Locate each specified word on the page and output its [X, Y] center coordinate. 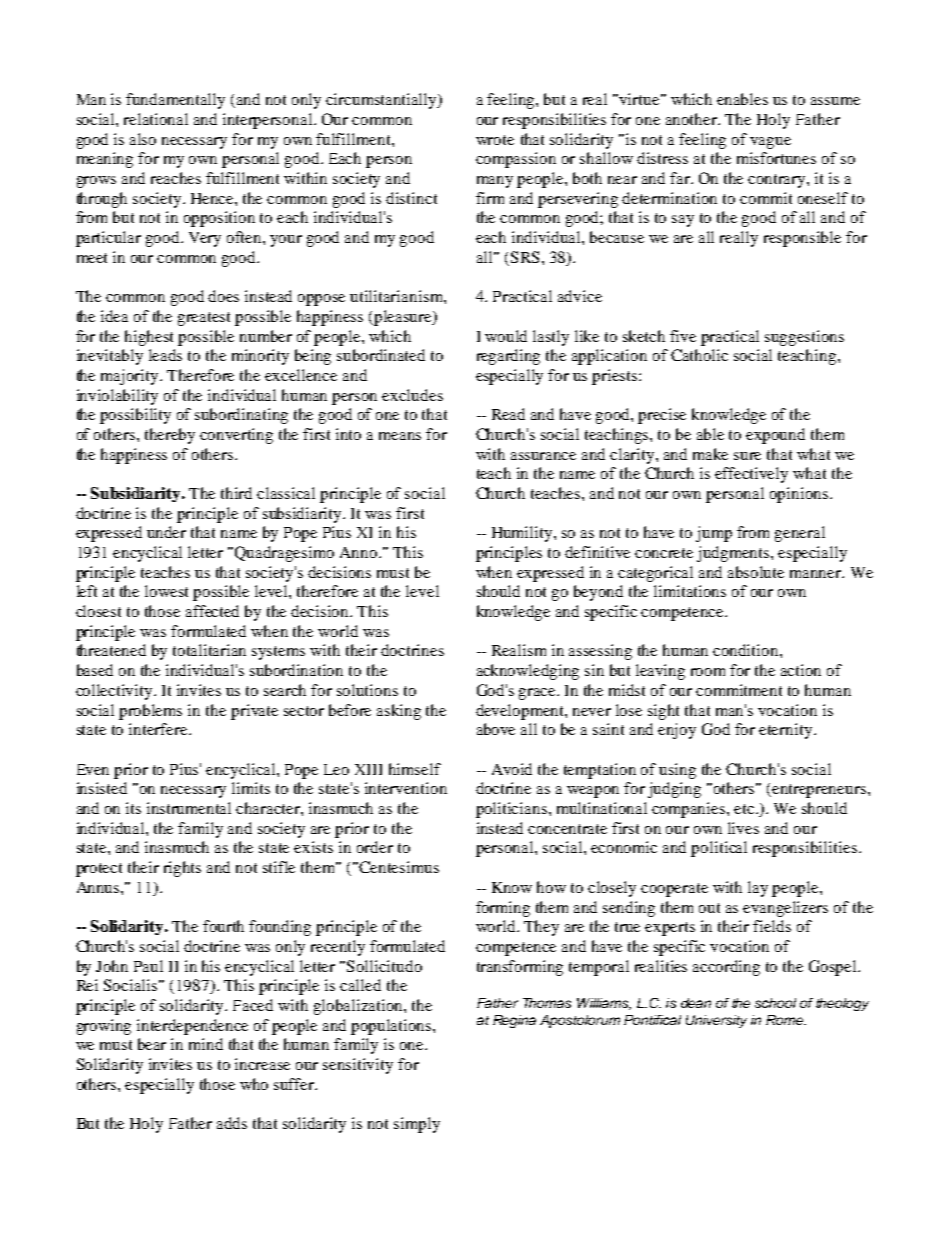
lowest [166, 591]
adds [232, 1123]
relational [156, 119]
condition [747, 650]
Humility [523, 534]
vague [770, 143]
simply [417, 1125]
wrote [495, 140]
